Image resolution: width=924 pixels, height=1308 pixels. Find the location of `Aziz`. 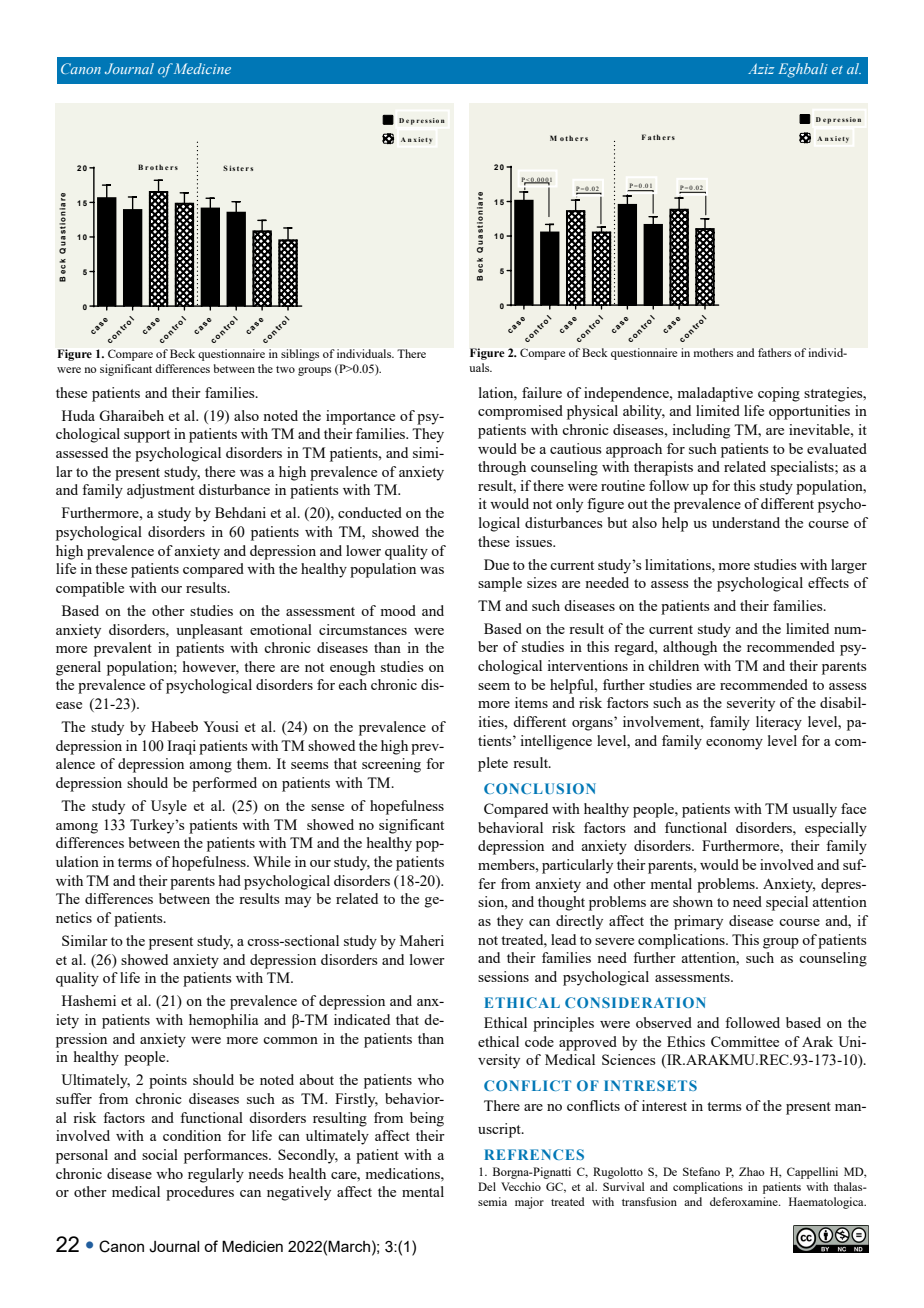

Aziz is located at coordinates (761, 69).
